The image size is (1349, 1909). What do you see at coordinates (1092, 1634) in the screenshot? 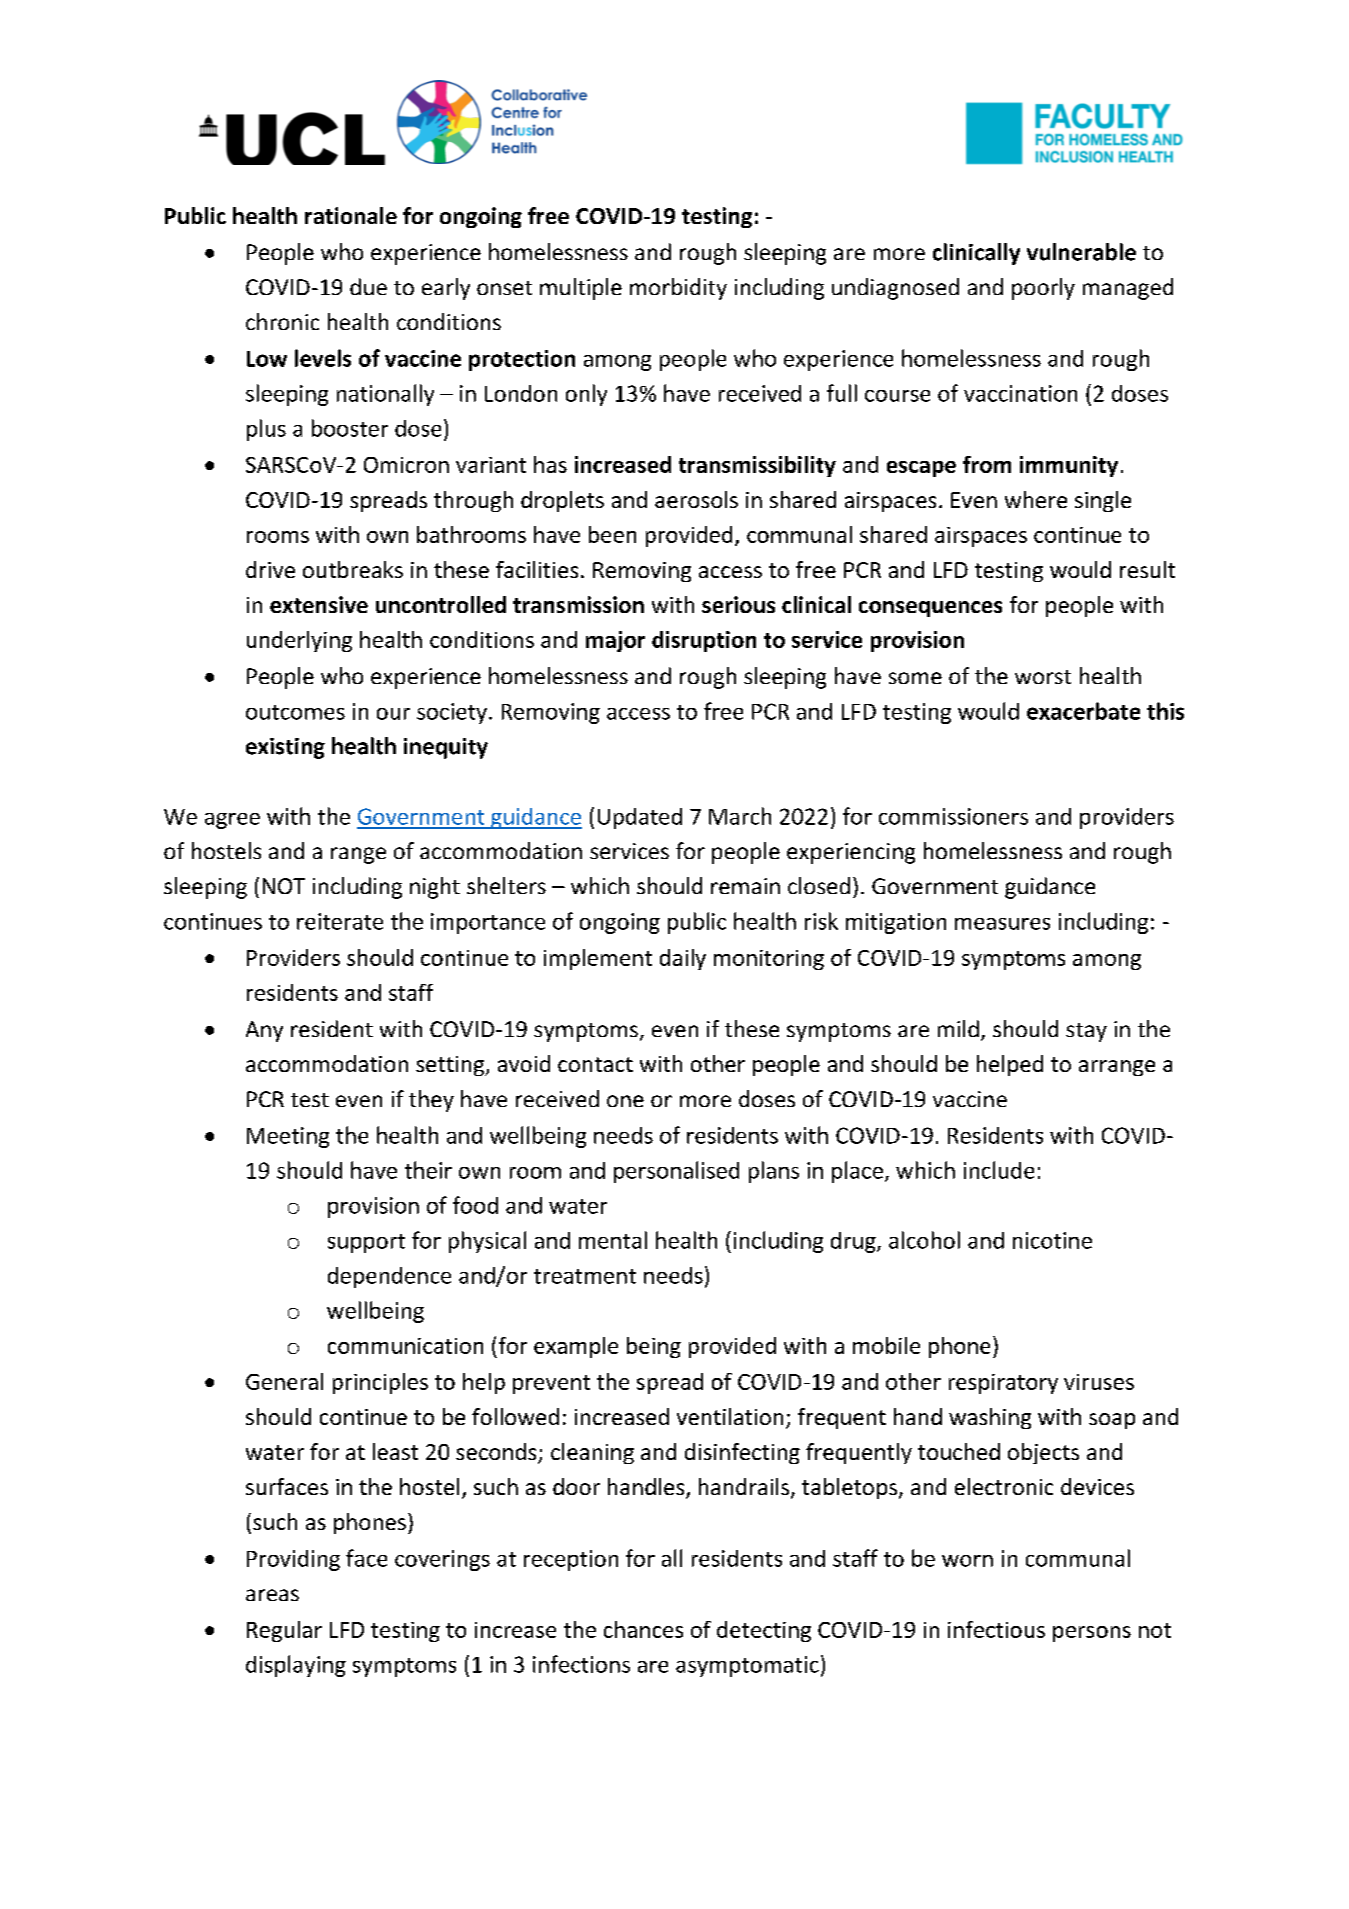
I see `persons` at bounding box center [1092, 1634].
